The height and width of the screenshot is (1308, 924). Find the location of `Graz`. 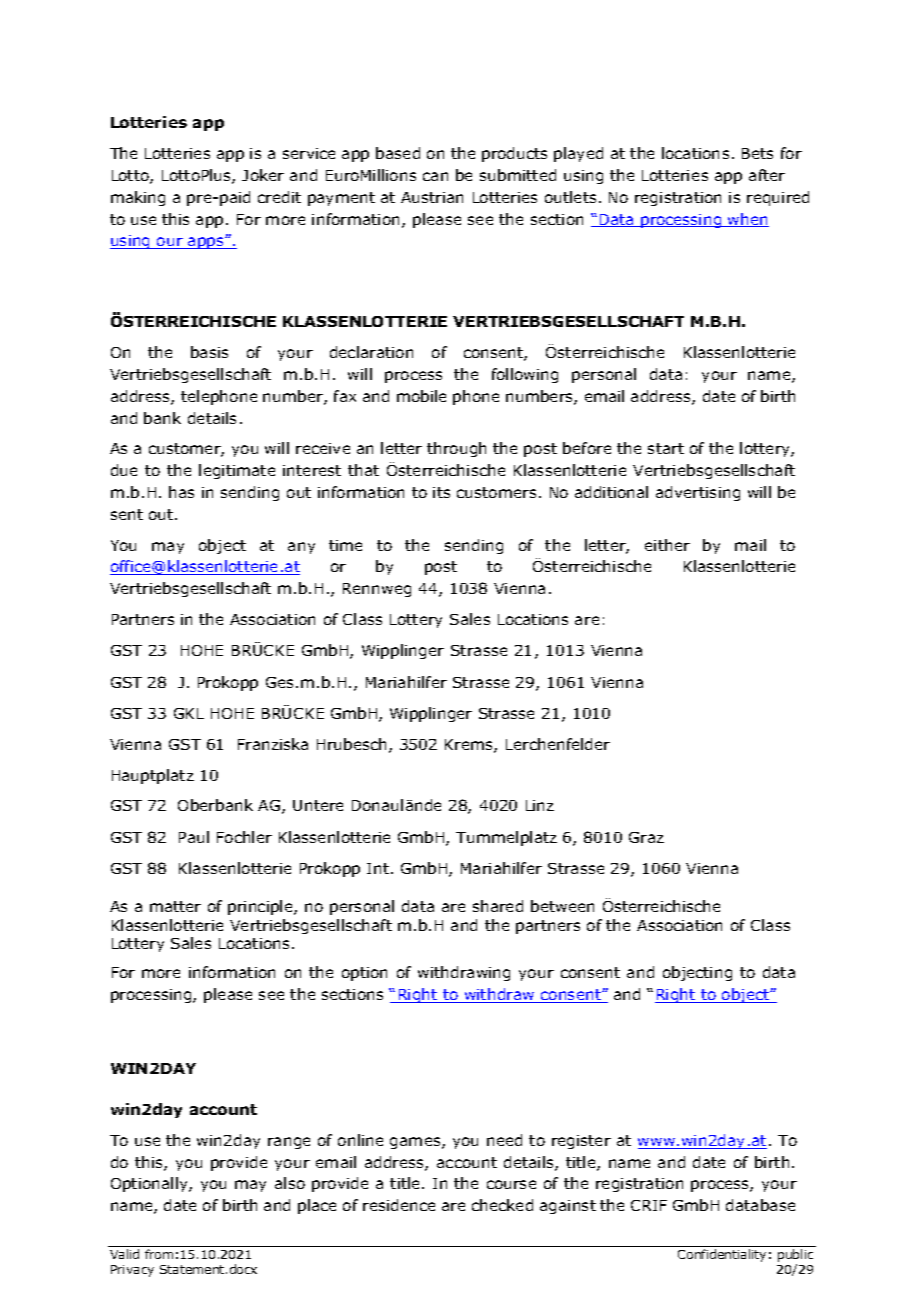

Graz is located at coordinates (646, 837).
